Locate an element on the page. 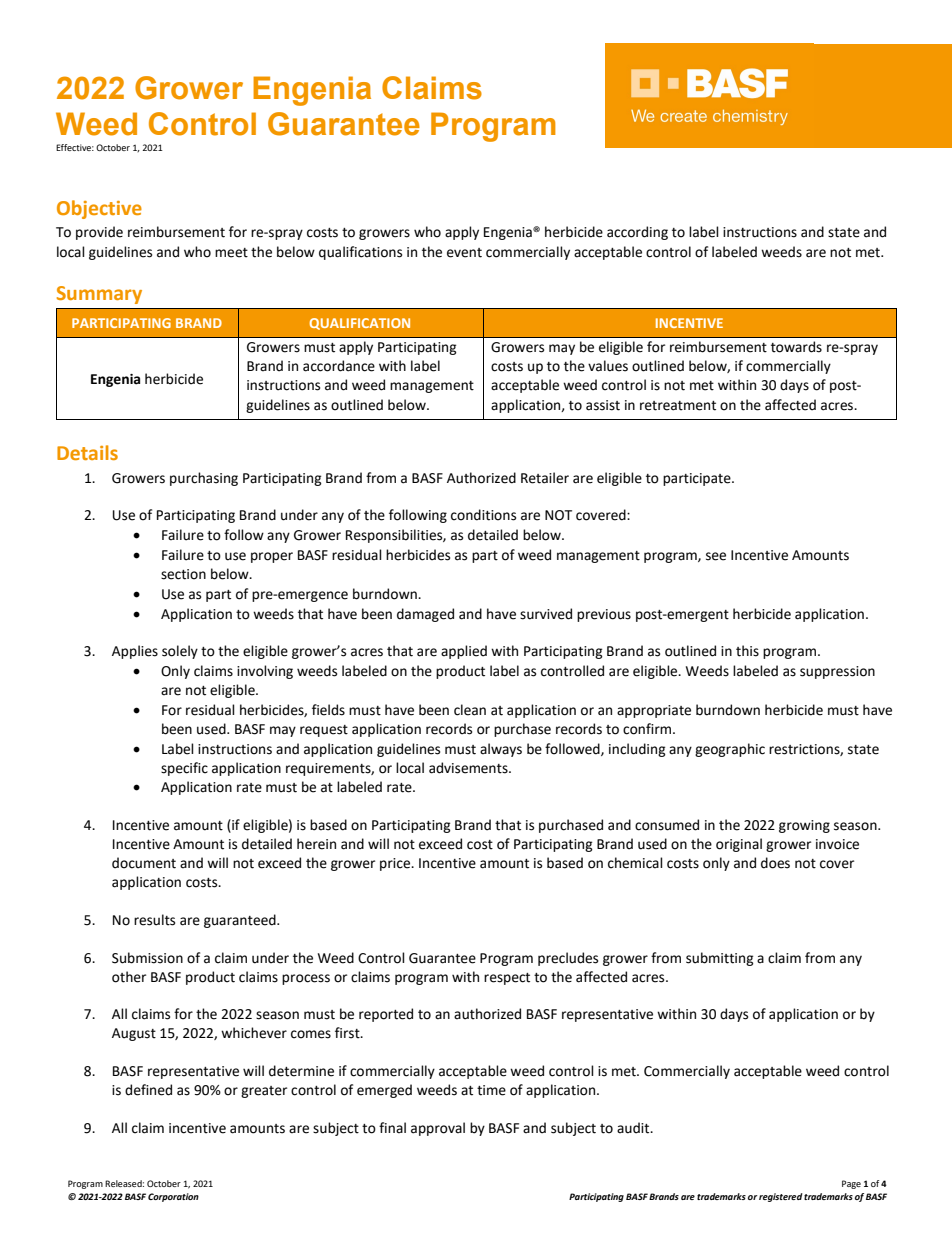 The width and height of the document is (952, 1233). clean is located at coordinates (470, 710).
